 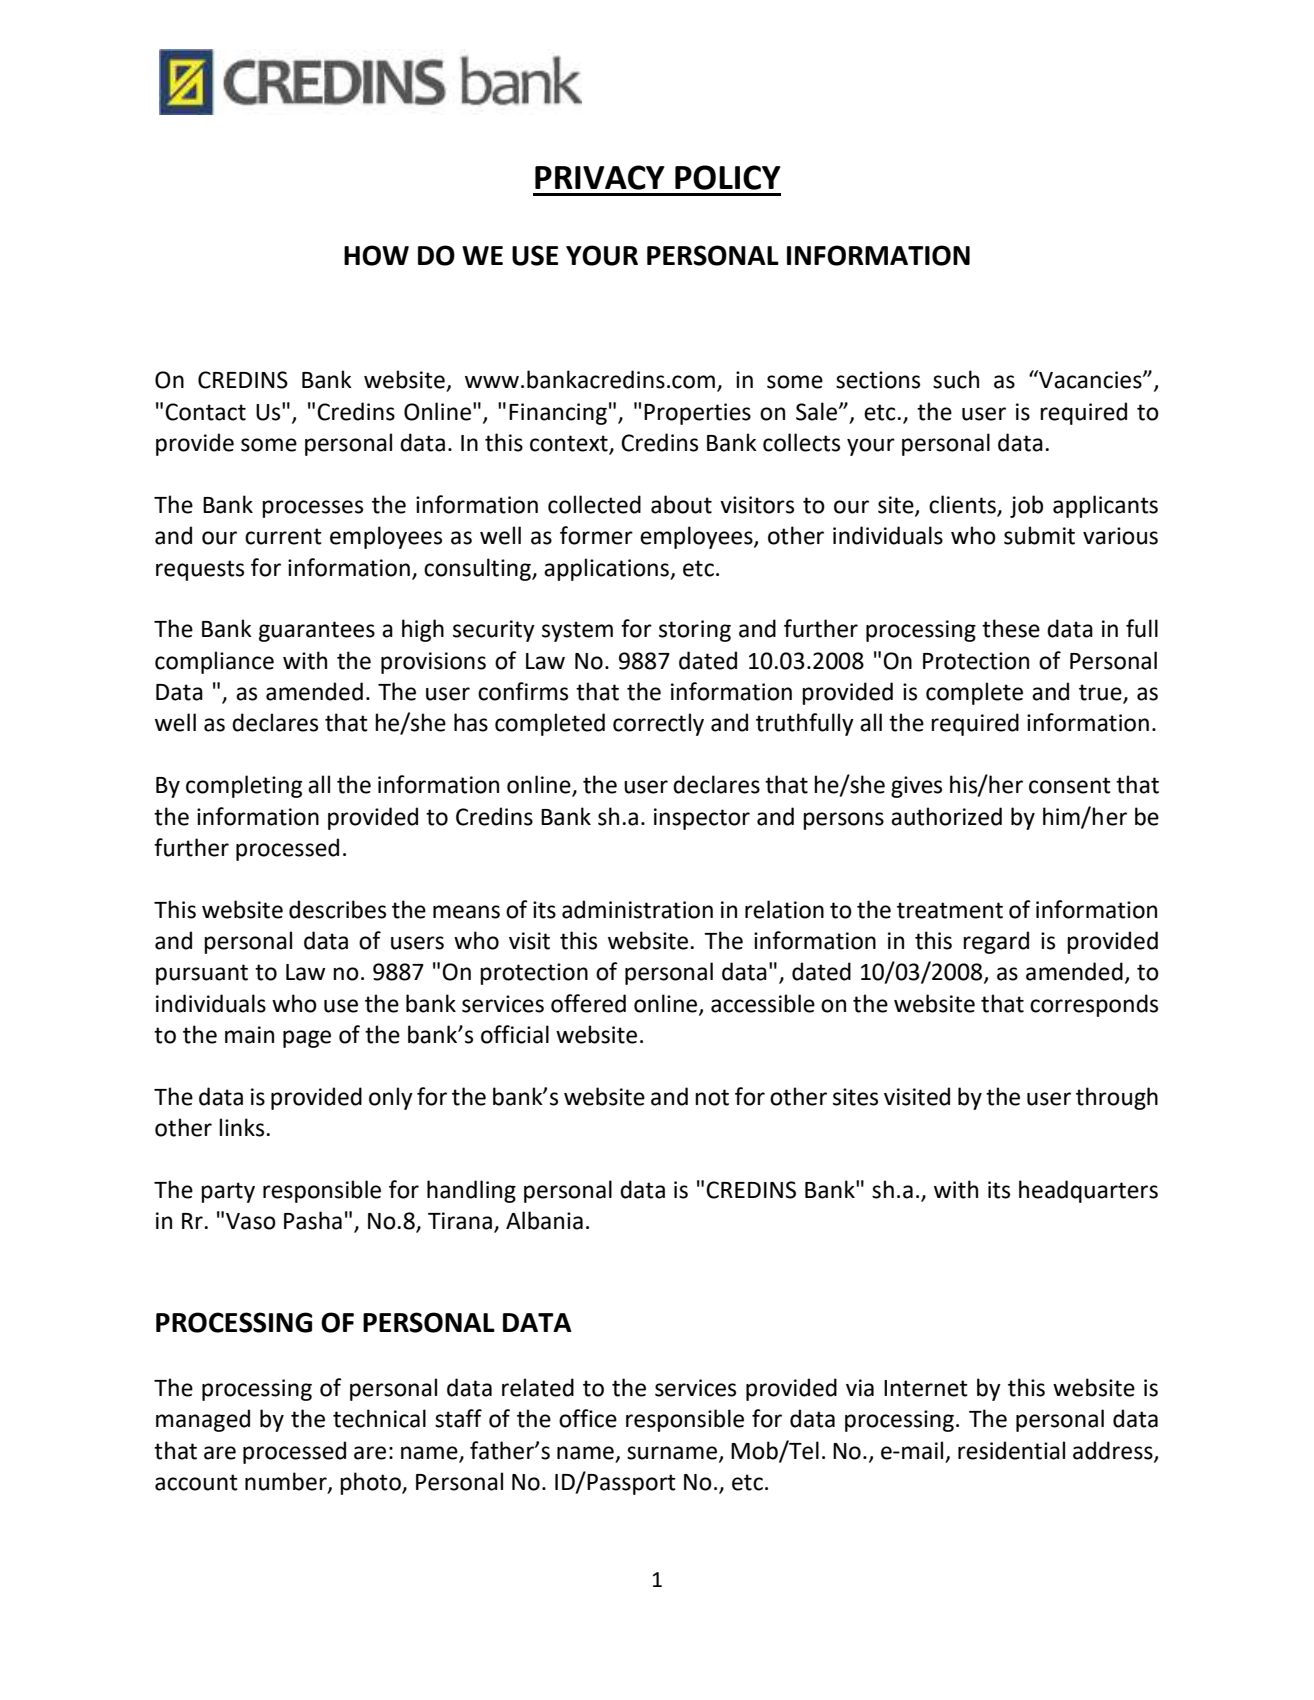 What do you see at coordinates (956, 379) in the document?
I see `such` at bounding box center [956, 379].
